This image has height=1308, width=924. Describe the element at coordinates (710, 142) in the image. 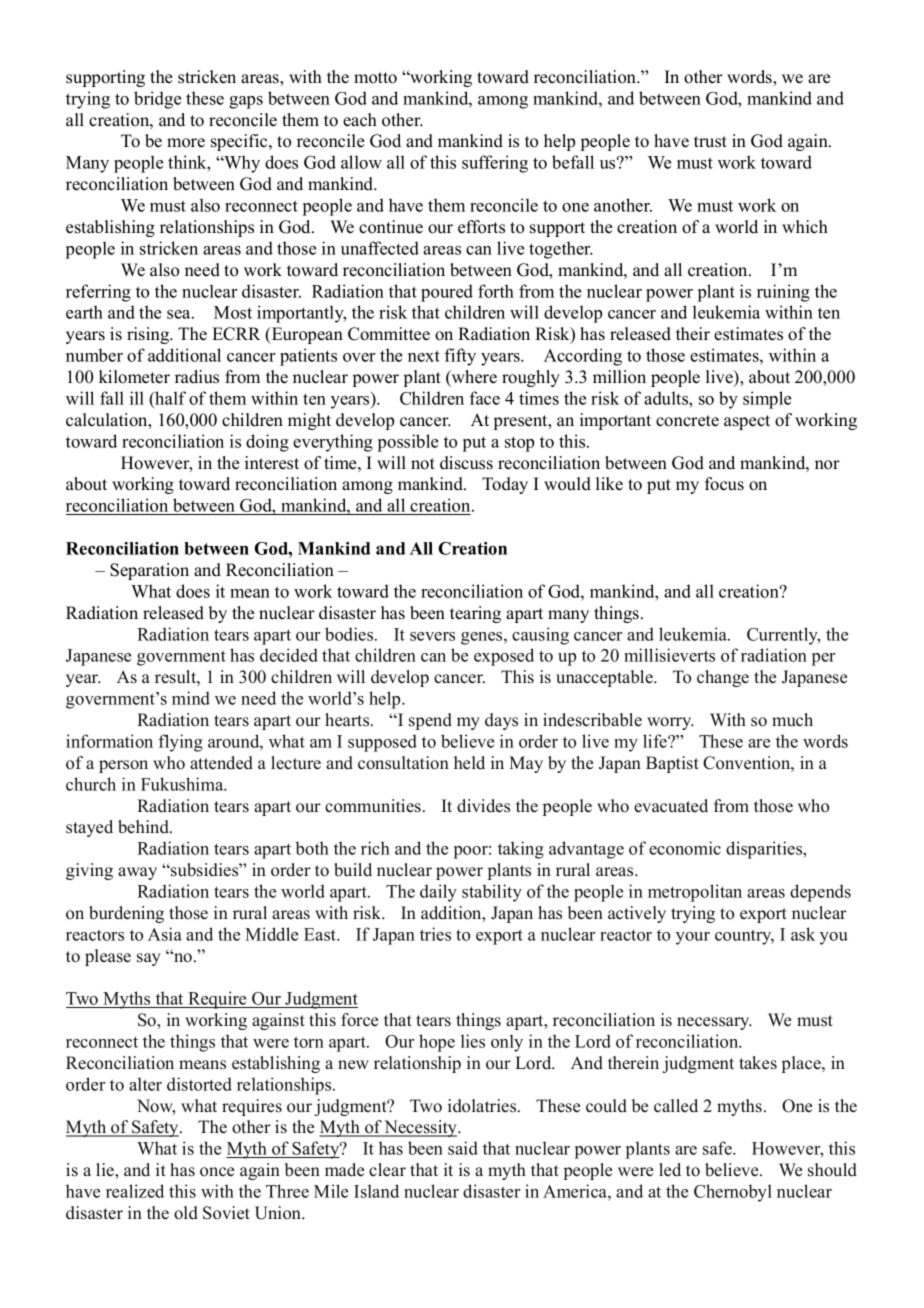

I see `trust` at that location.
